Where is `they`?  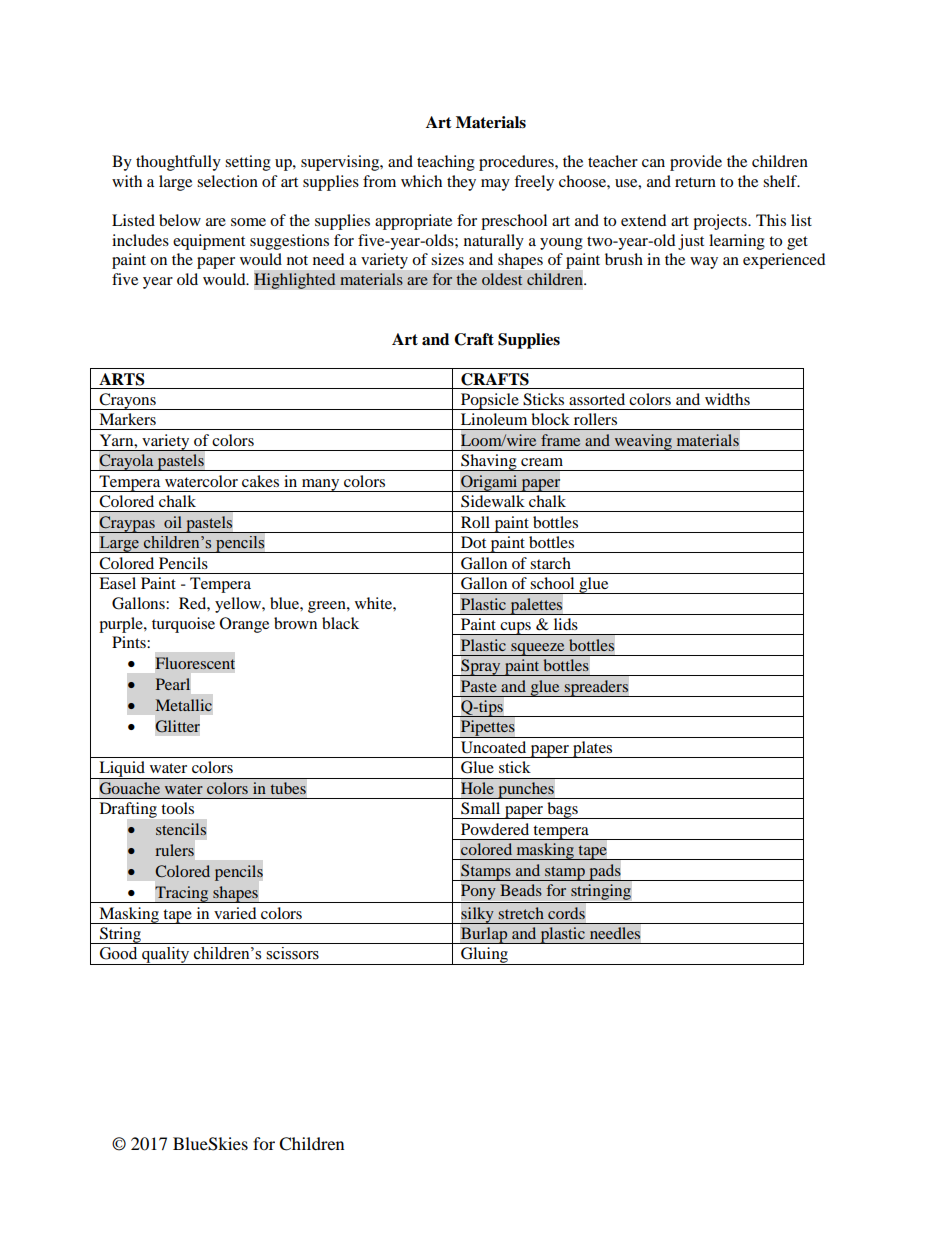 they is located at coordinates (461, 183).
